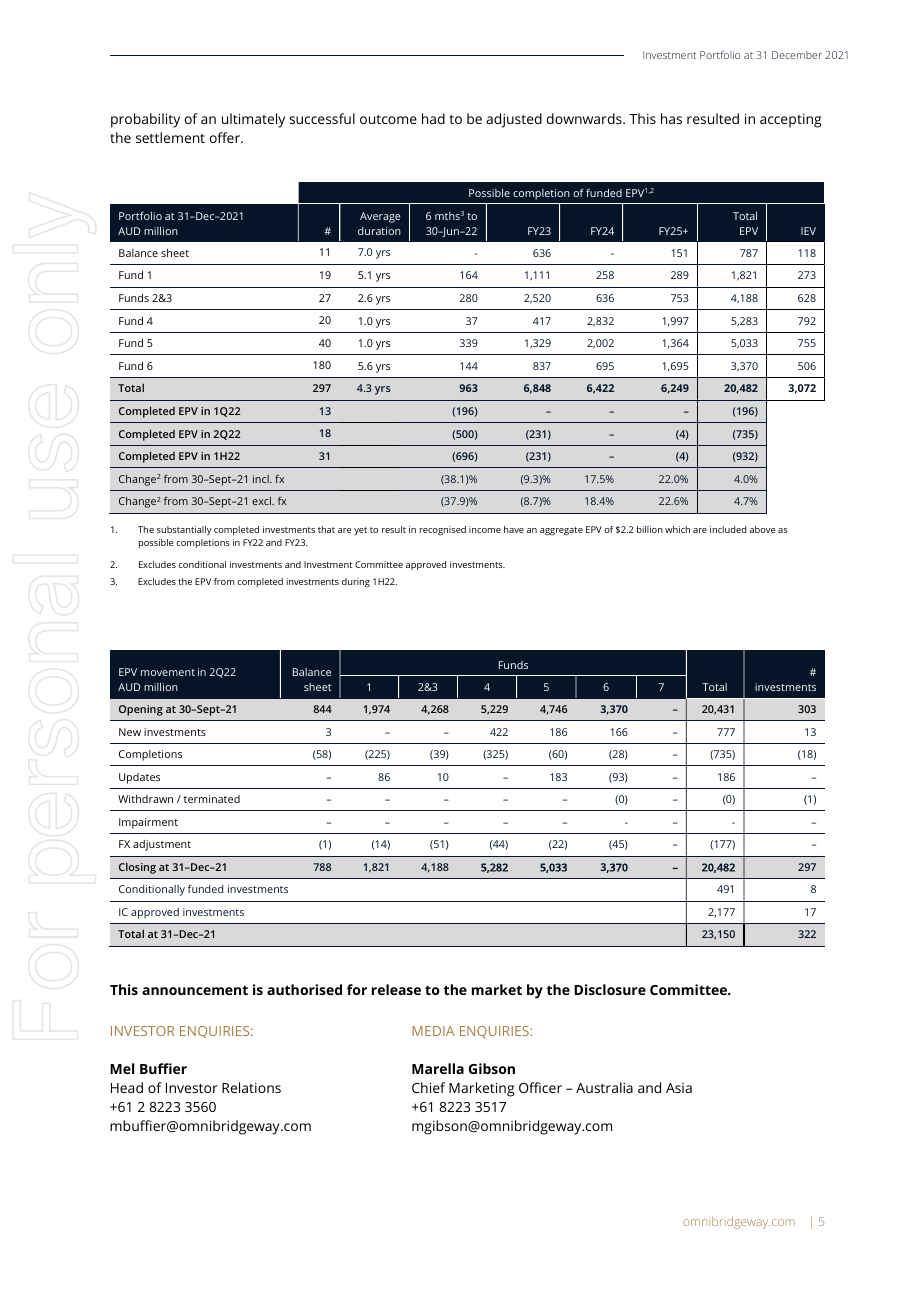  Describe the element at coordinates (184, 531) in the screenshot. I see `substantially` at that location.
